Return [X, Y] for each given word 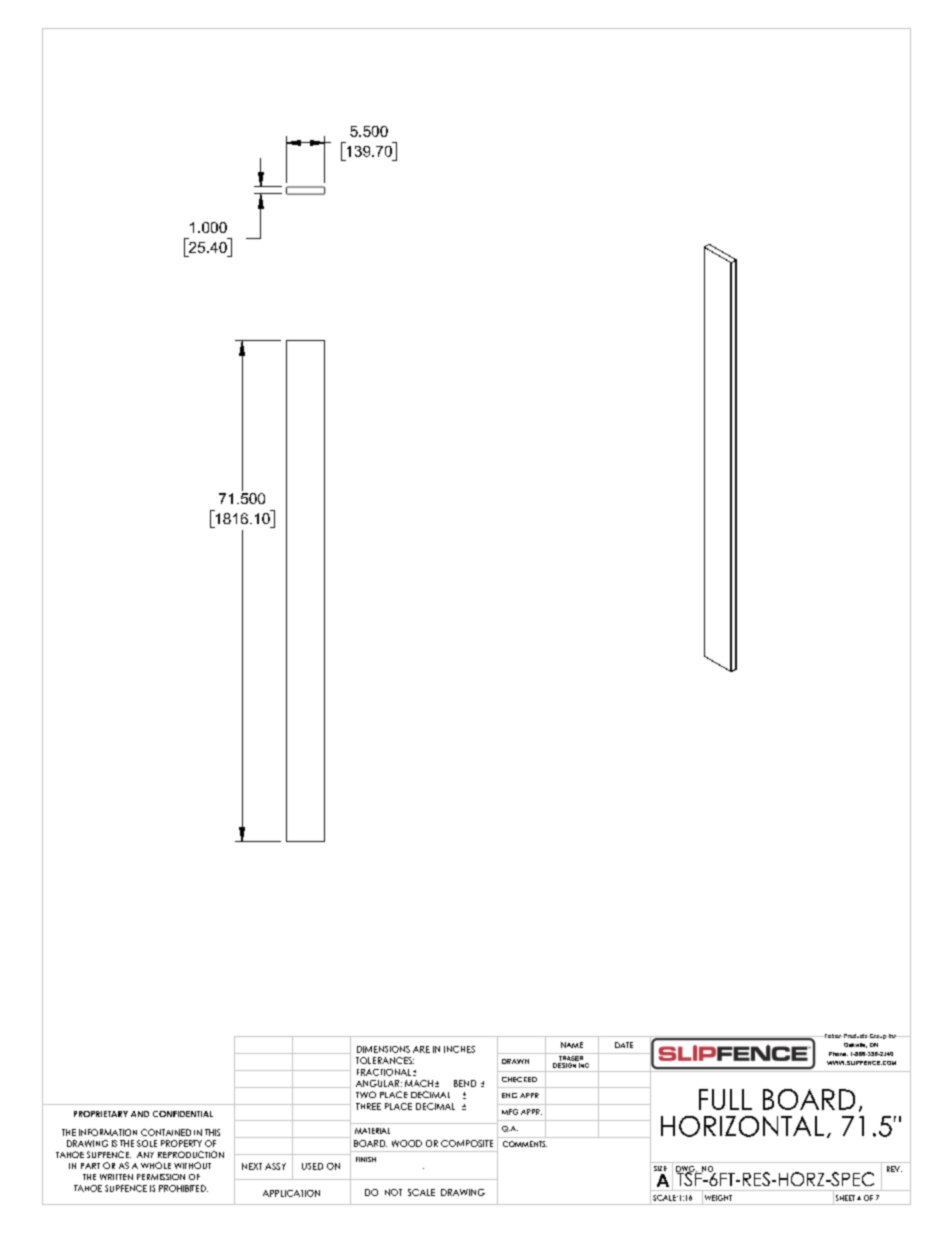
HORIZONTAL [742, 1126]
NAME [572, 1045]
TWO [366, 1094]
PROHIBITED [183, 1188]
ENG [509, 1095]
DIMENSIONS [383, 1049]
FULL [725, 1099]
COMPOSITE [467, 1143]
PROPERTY [181, 1143]
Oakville [855, 1045]
